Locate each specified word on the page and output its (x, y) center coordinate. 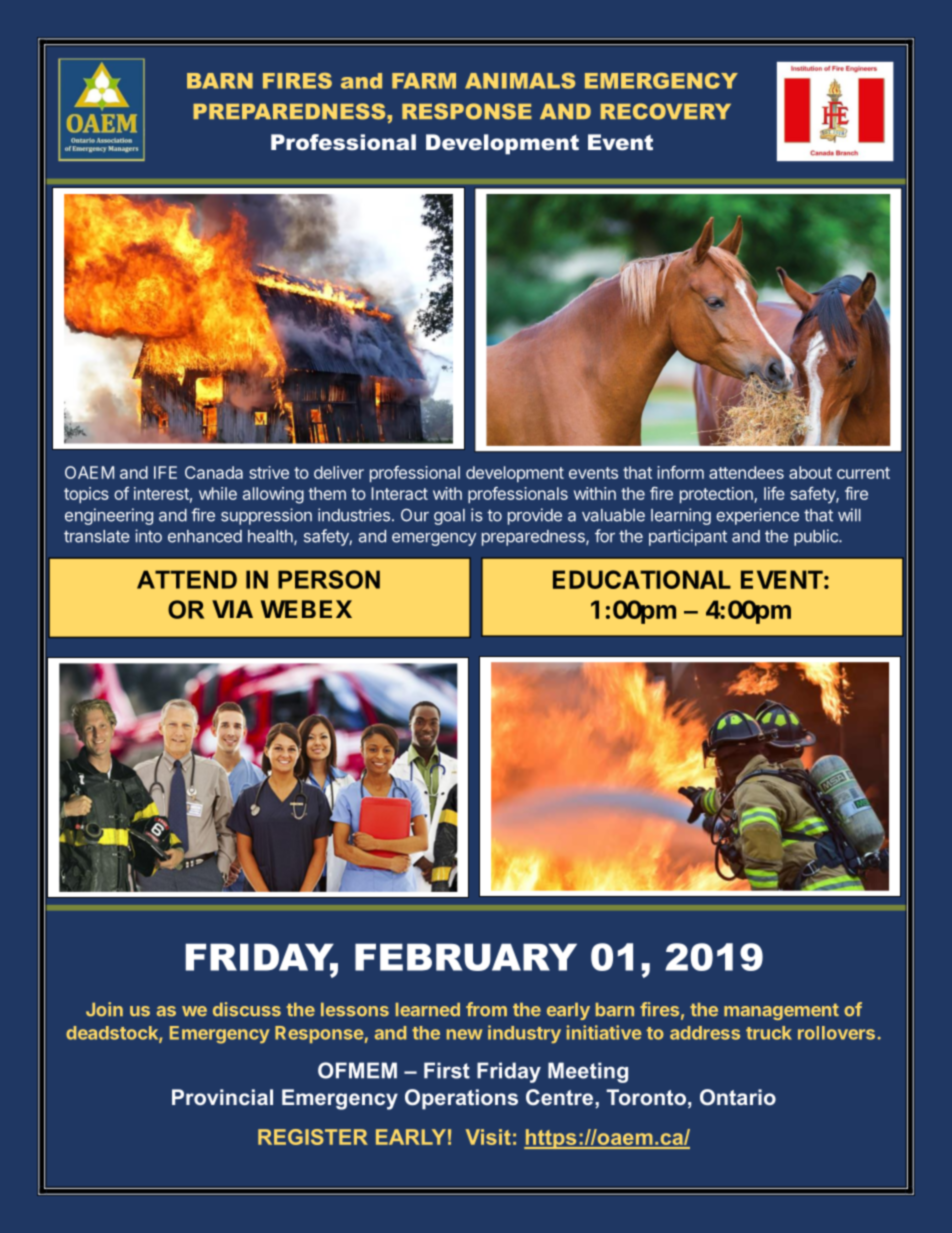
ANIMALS (520, 81)
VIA (232, 609)
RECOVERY (666, 111)
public (817, 537)
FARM (424, 81)
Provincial (222, 1097)
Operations (461, 1099)
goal (449, 517)
